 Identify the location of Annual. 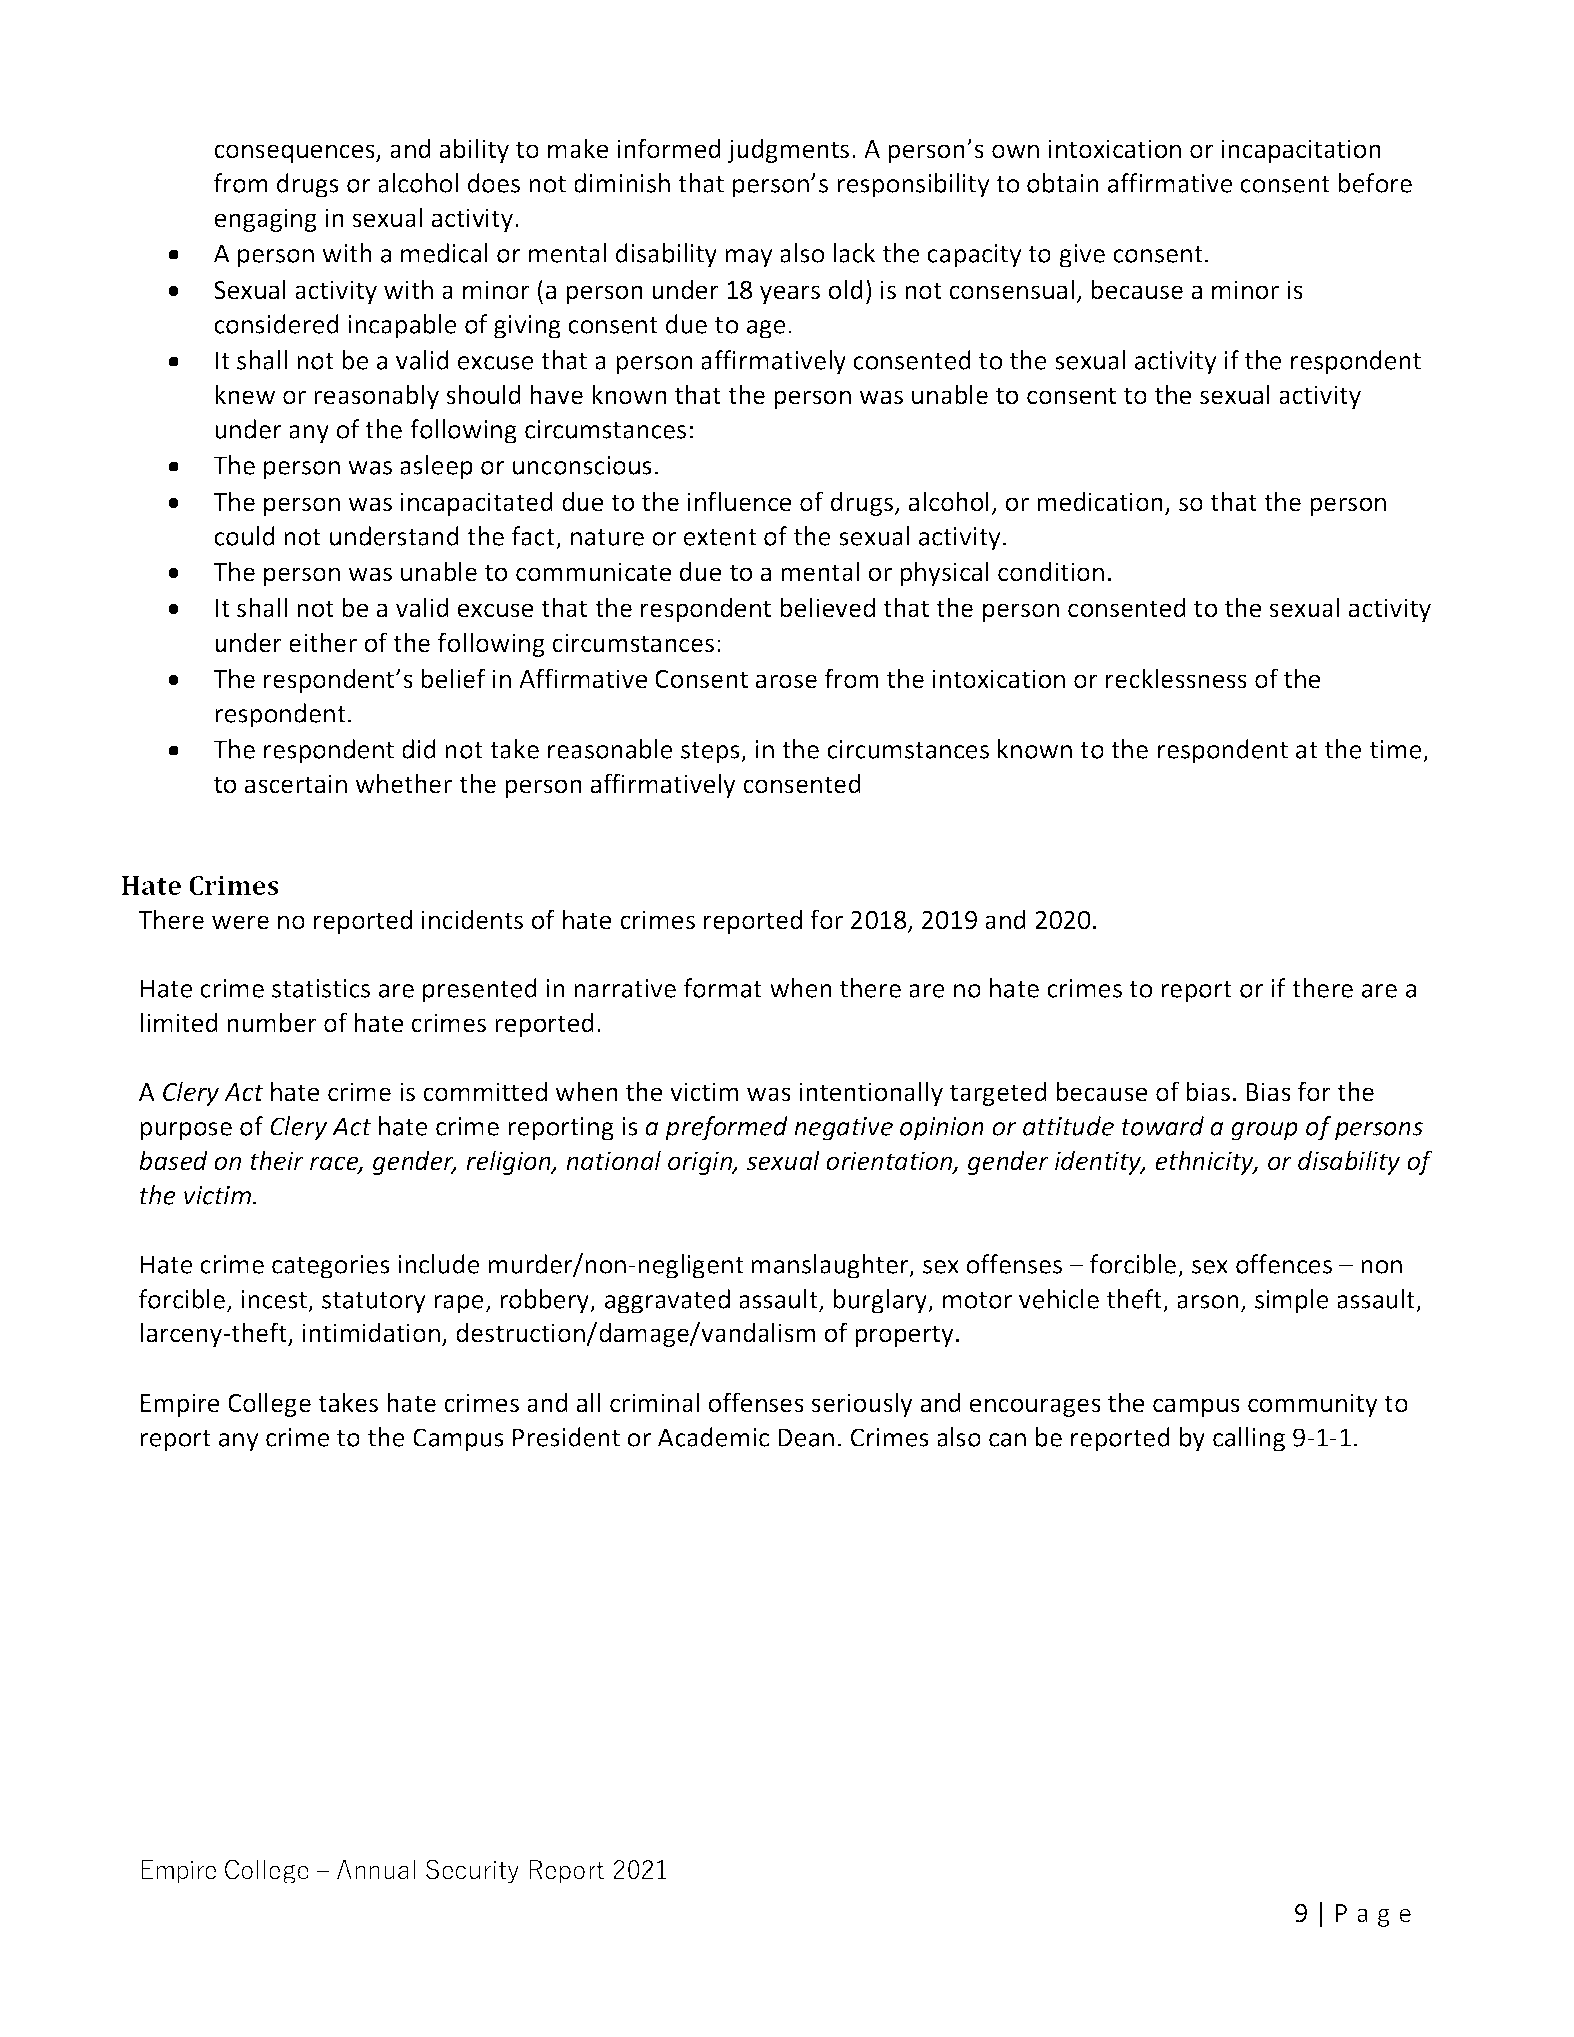
(376, 1869).
